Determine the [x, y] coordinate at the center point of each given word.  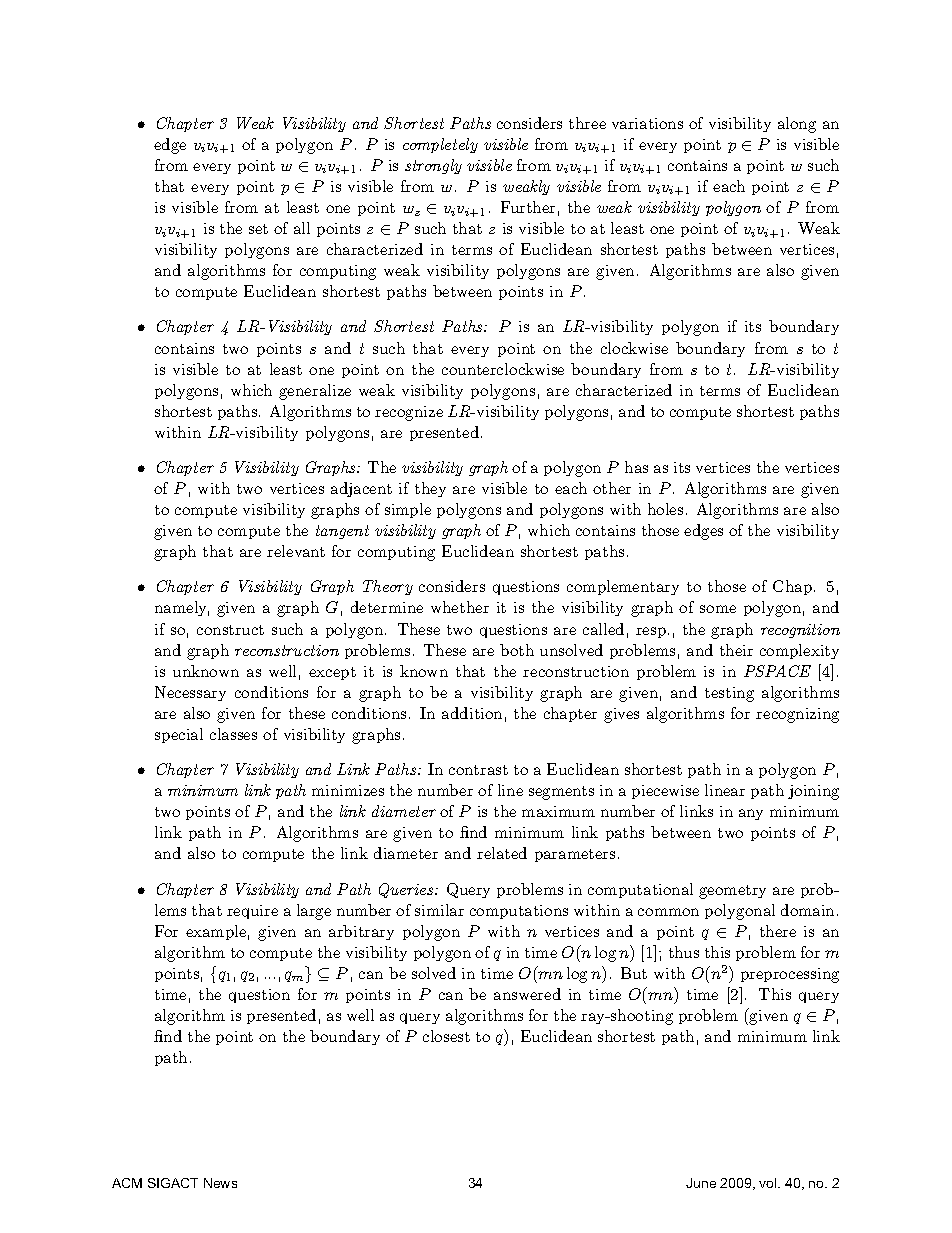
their [736, 650]
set [258, 229]
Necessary [190, 693]
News [220, 1183]
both [517, 650]
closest [446, 1036]
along [797, 125]
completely [440, 145]
